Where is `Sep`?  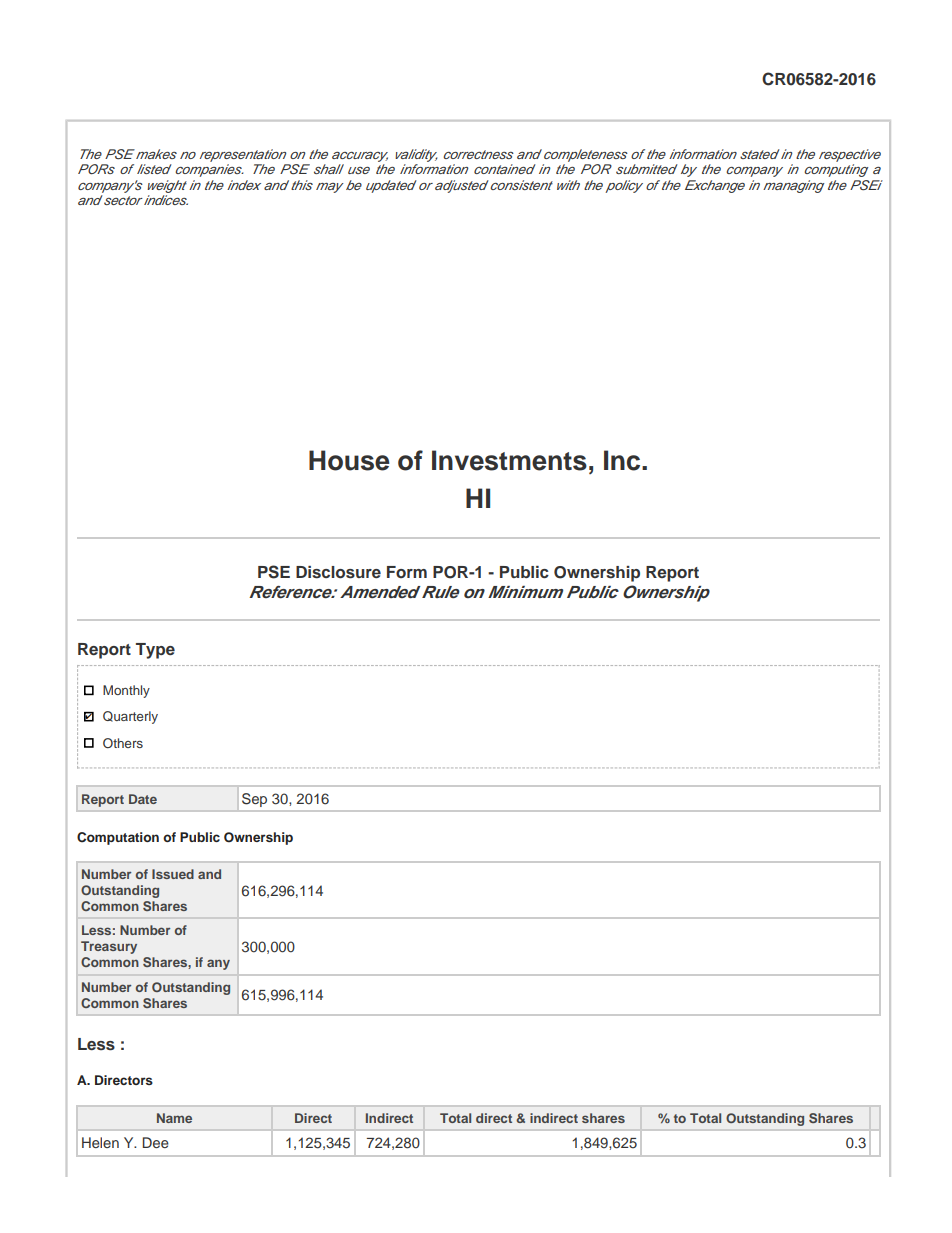
Sep is located at coordinates (254, 800).
